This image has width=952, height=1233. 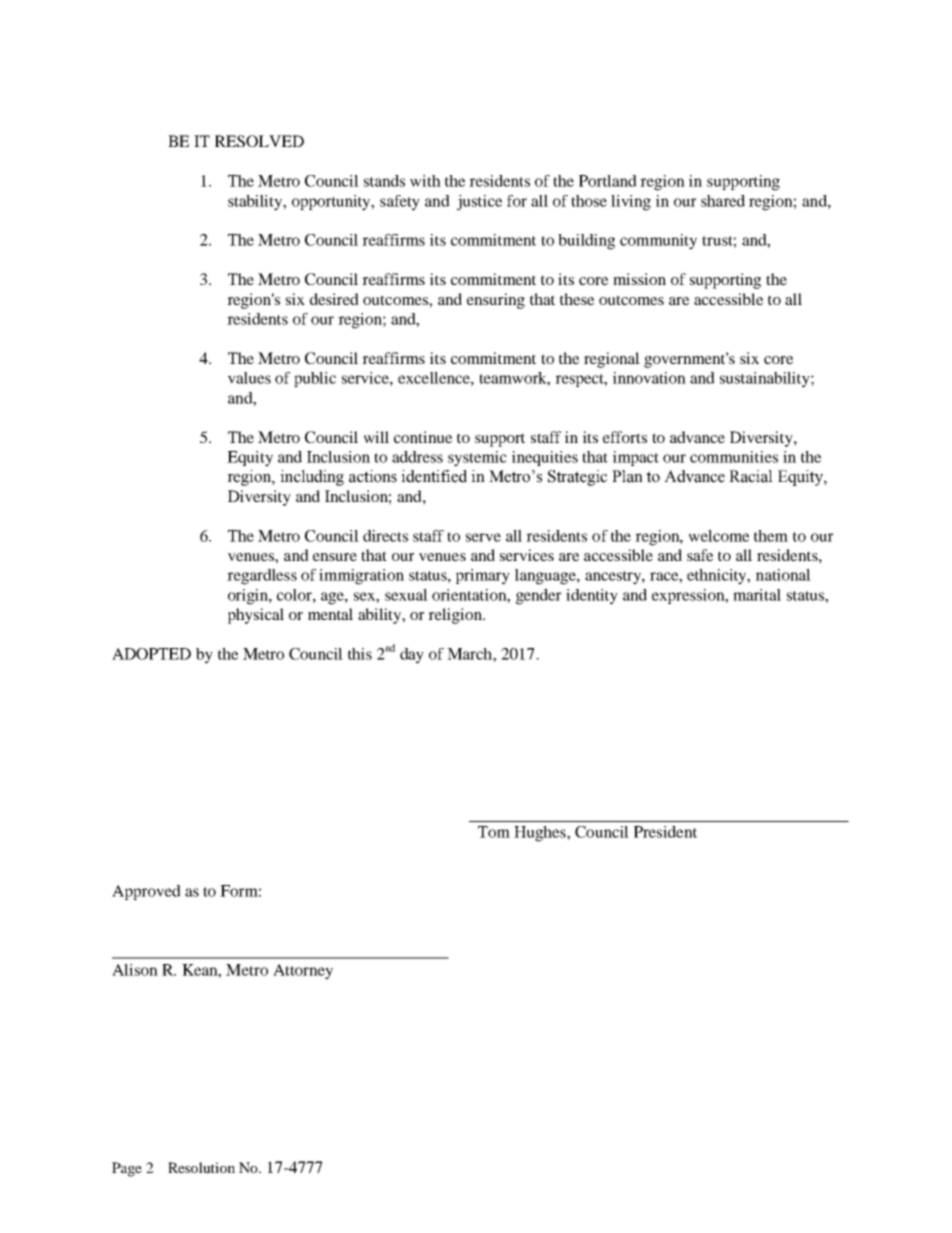 What do you see at coordinates (494, 832) in the image?
I see `Tom` at bounding box center [494, 832].
